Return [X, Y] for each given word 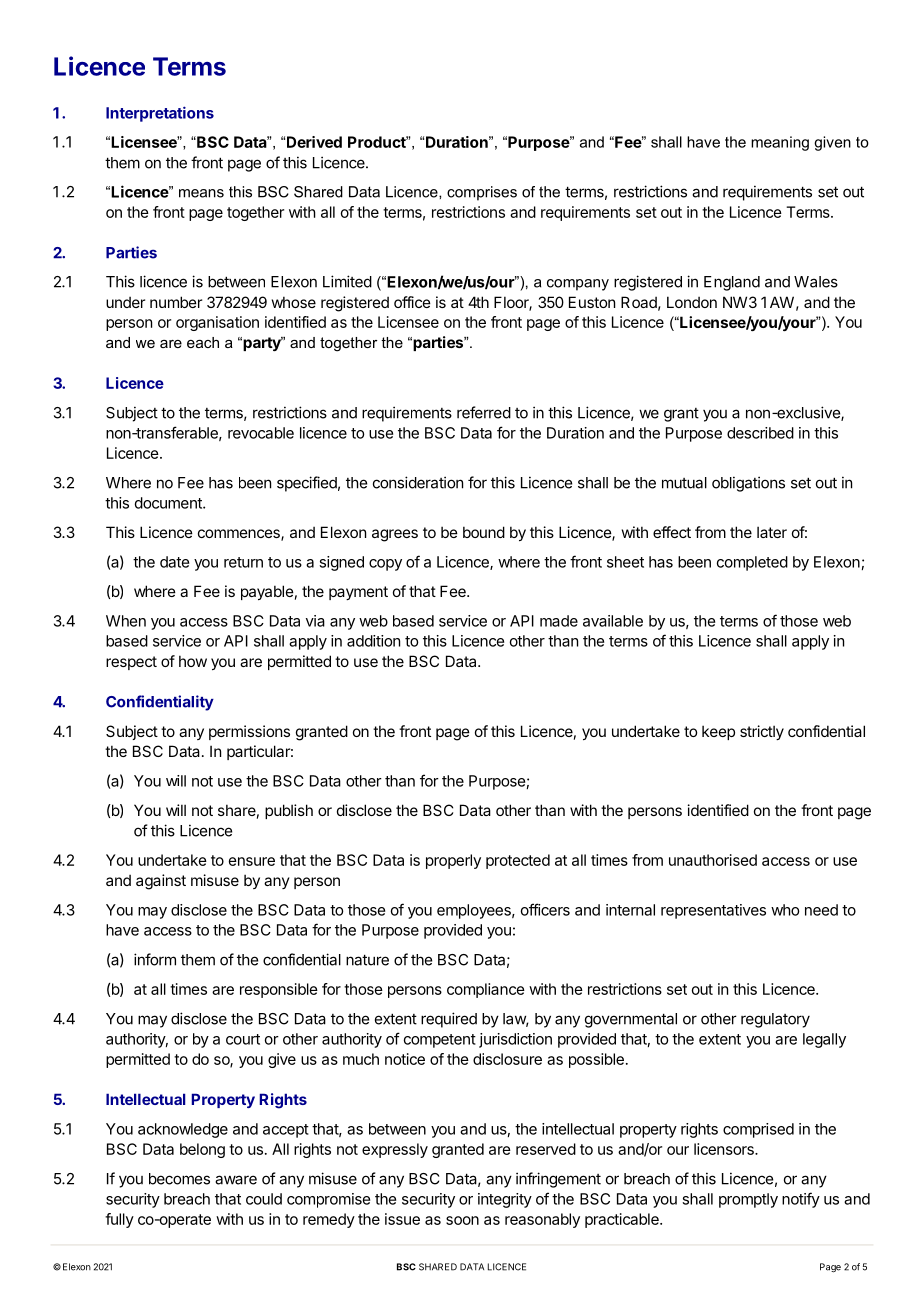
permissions [249, 732]
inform [155, 959]
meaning [780, 143]
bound [484, 532]
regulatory [775, 1020]
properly [453, 861]
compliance [486, 990]
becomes [179, 1179]
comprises [482, 193]
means [201, 193]
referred [484, 412]
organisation [217, 323]
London [692, 302]
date [174, 562]
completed [752, 563]
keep [718, 732]
